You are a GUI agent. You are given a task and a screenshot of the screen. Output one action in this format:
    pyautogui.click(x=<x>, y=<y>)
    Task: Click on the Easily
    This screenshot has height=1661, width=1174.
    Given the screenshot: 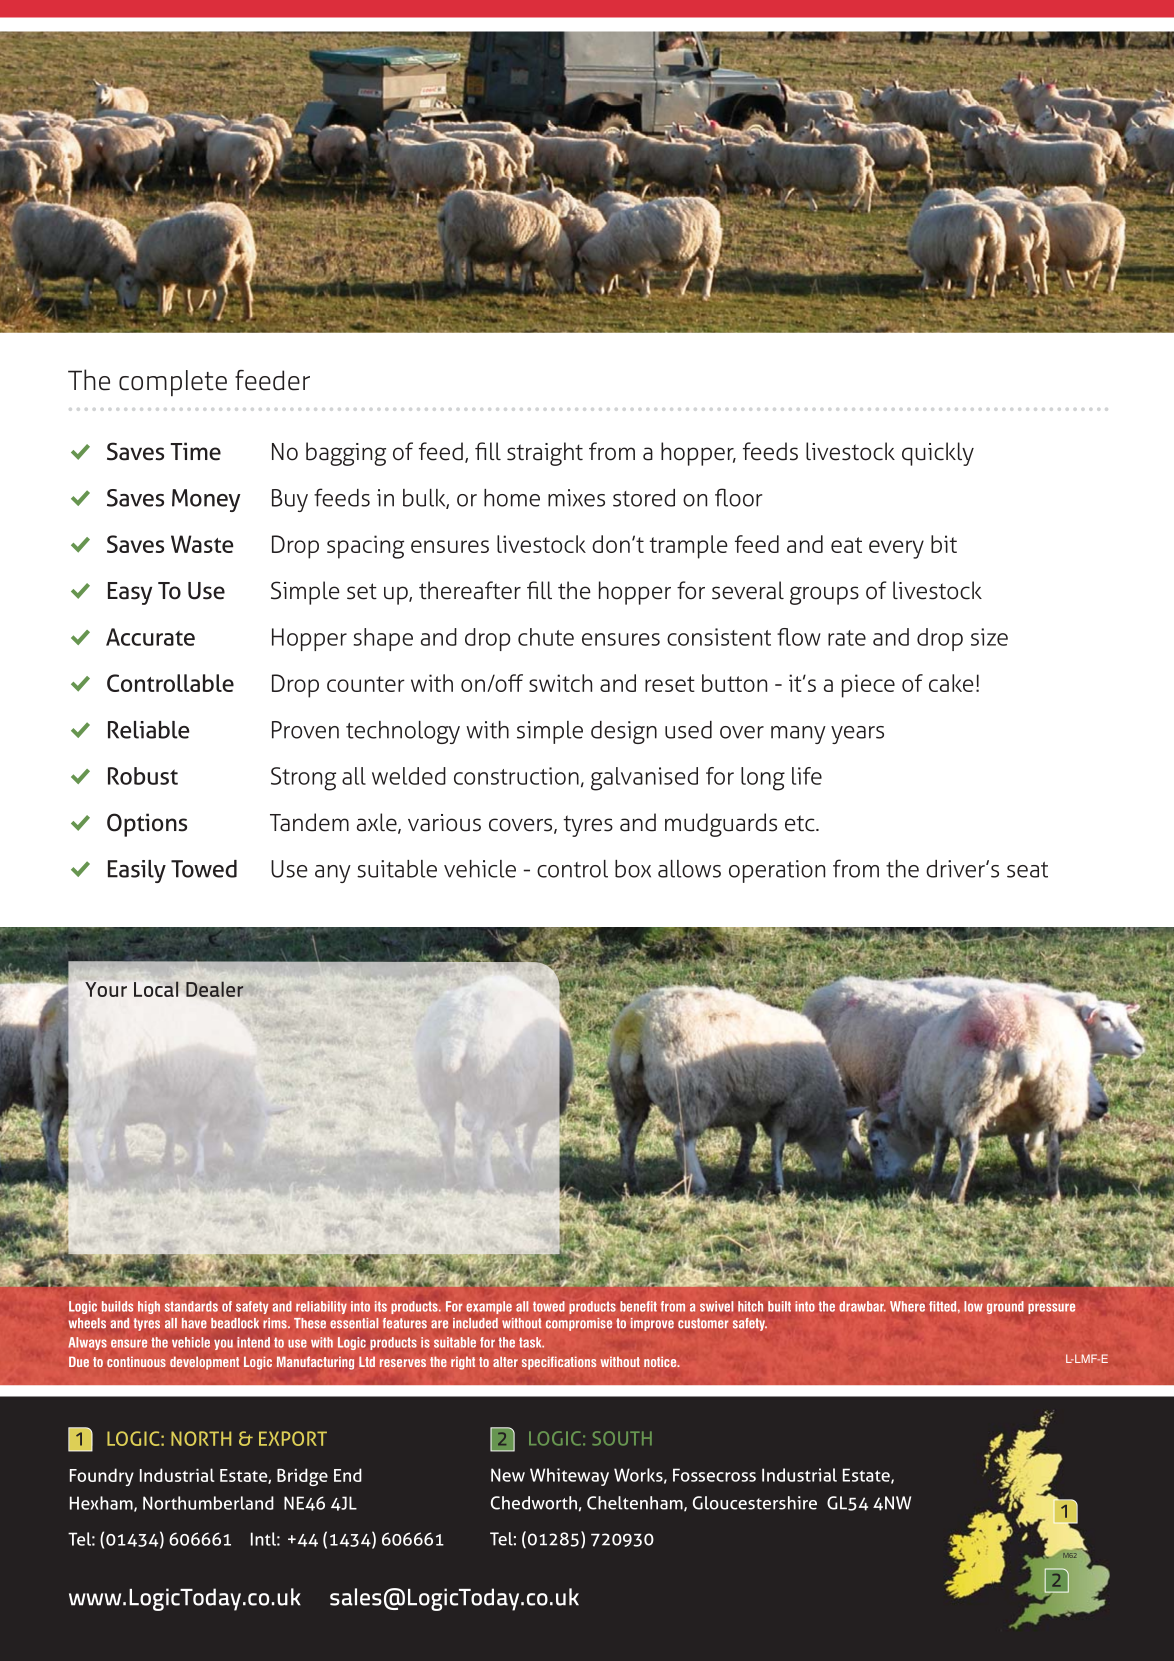 What is the action you would take?
    pyautogui.click(x=137, y=871)
